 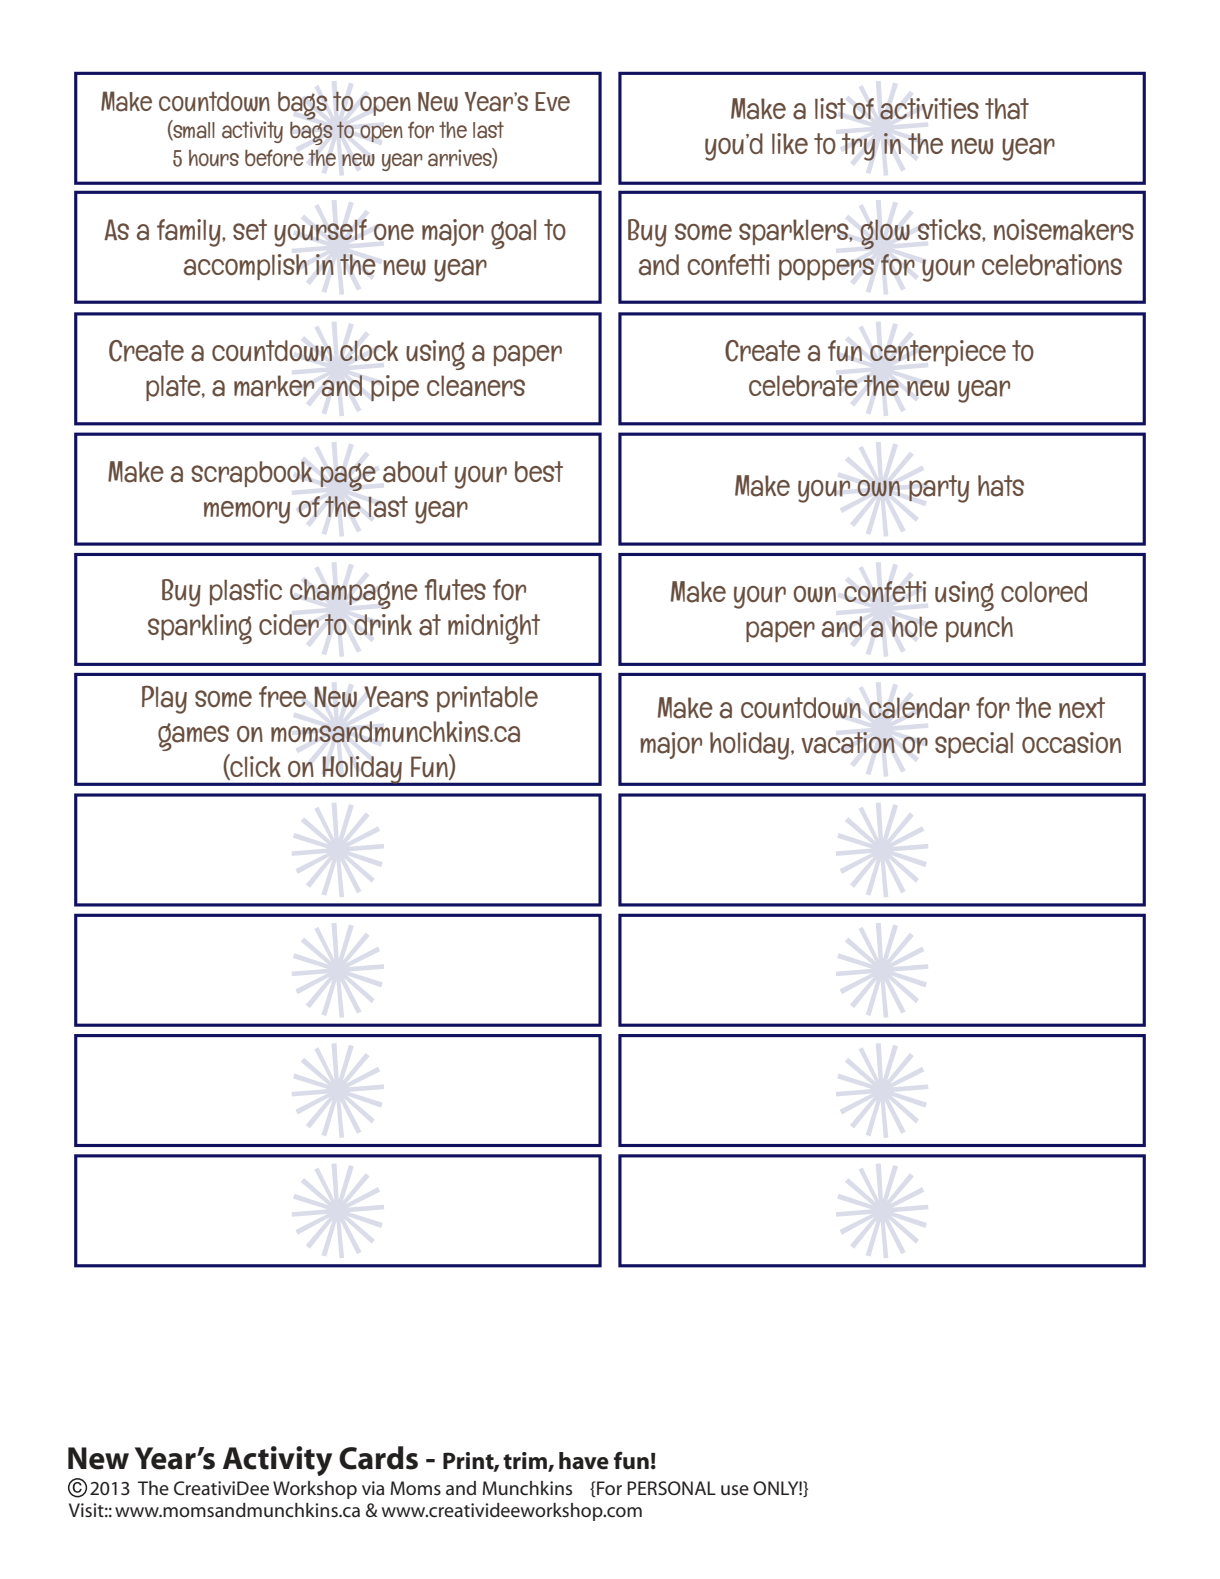 What do you see at coordinates (552, 101) in the screenshot?
I see `Eve` at bounding box center [552, 101].
